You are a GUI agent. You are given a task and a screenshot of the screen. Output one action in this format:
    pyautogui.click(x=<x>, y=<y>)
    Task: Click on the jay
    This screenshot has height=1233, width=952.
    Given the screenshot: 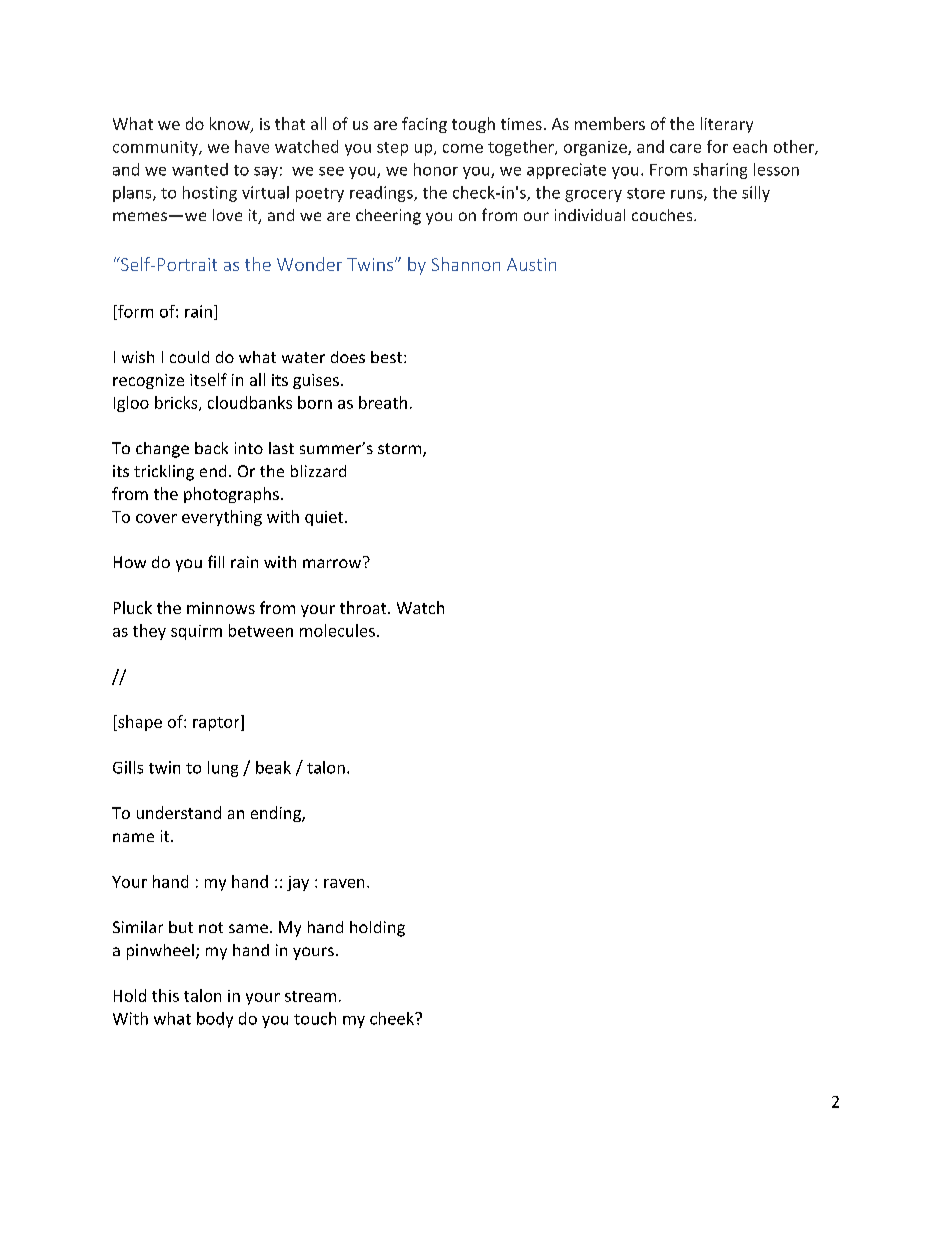 What is the action you would take?
    pyautogui.click(x=298, y=883)
